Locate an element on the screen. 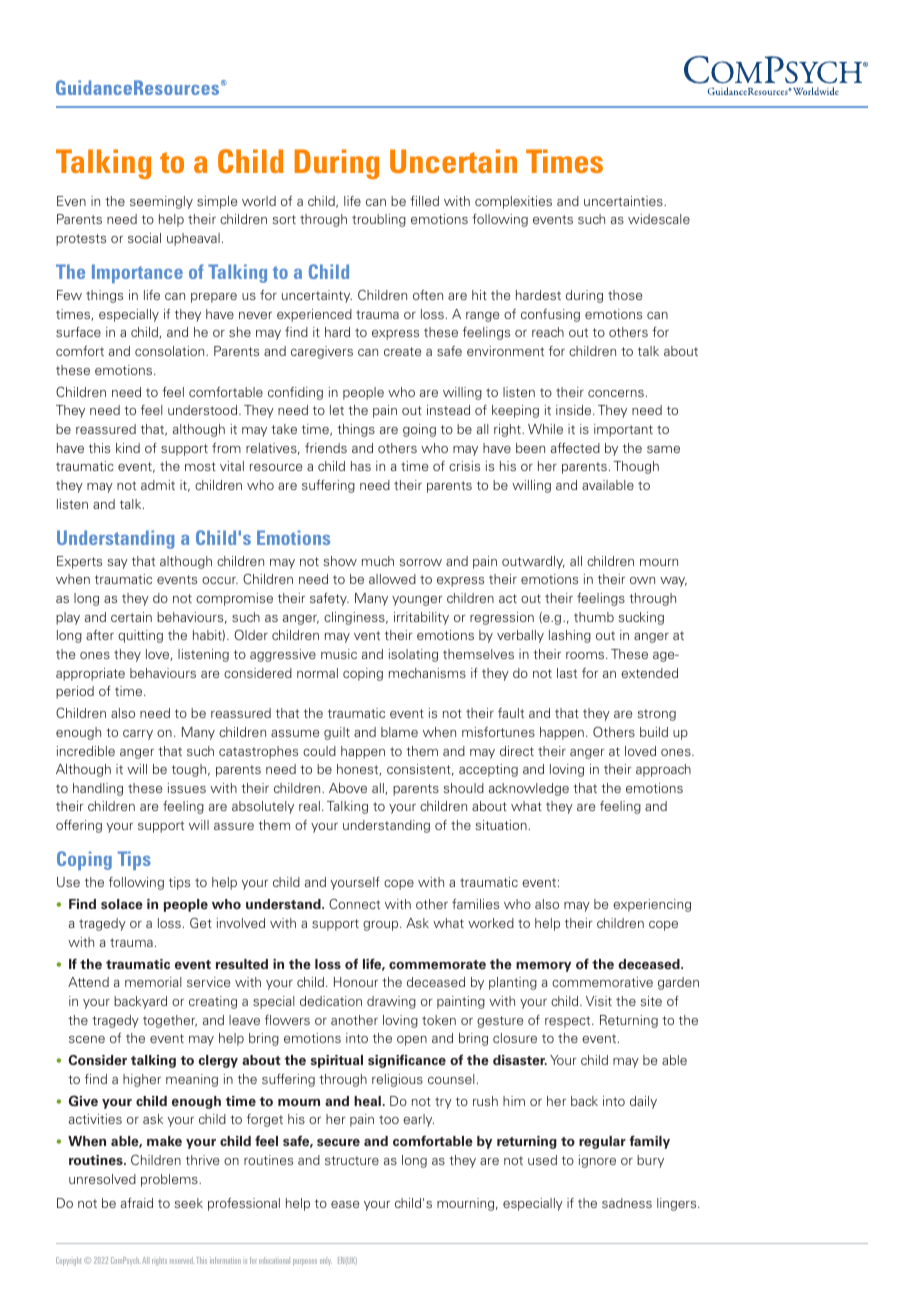 This screenshot has width=924, height=1308. only is located at coordinates (326, 1262).
